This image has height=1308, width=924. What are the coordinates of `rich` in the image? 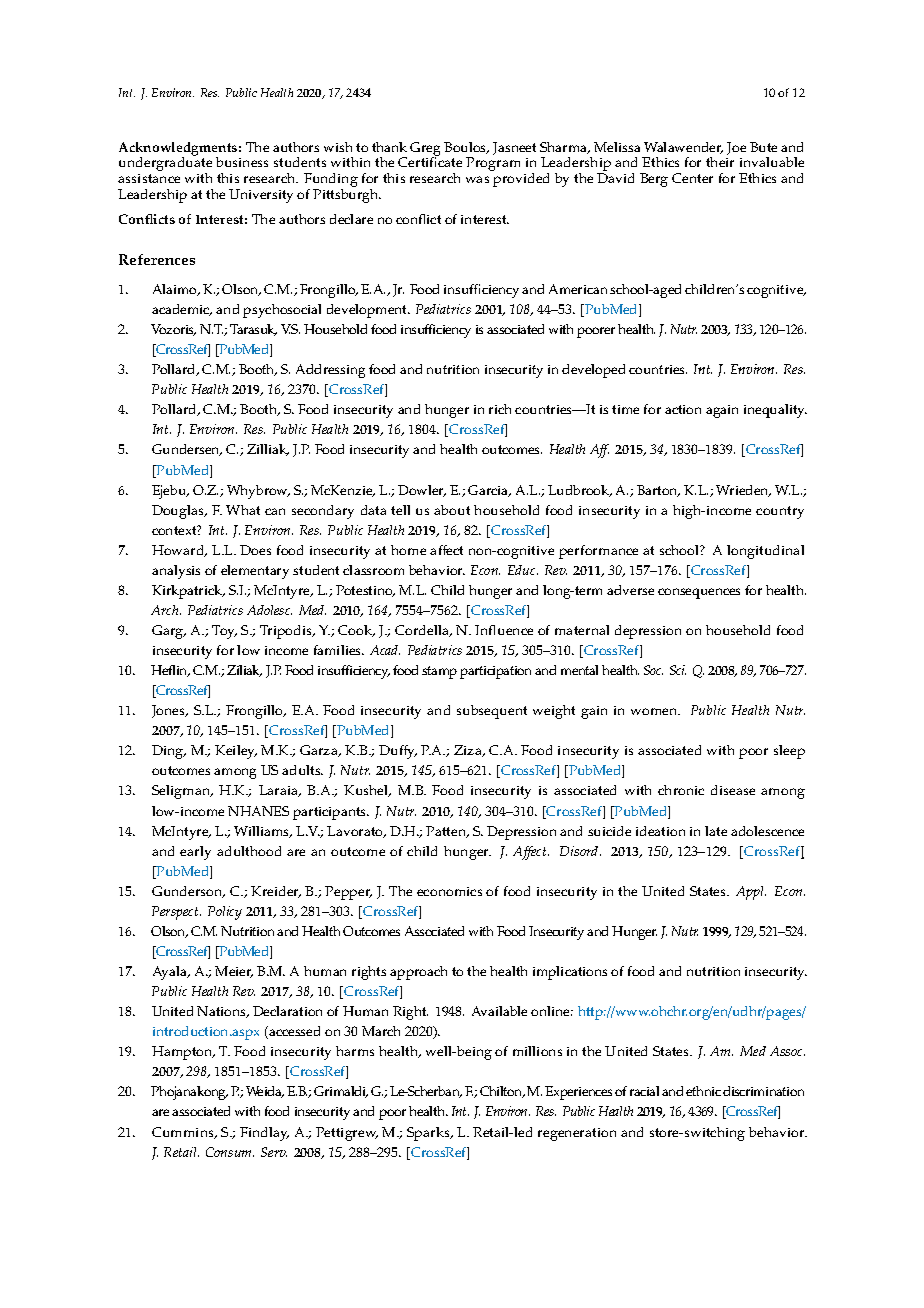 It's located at (500, 409).
